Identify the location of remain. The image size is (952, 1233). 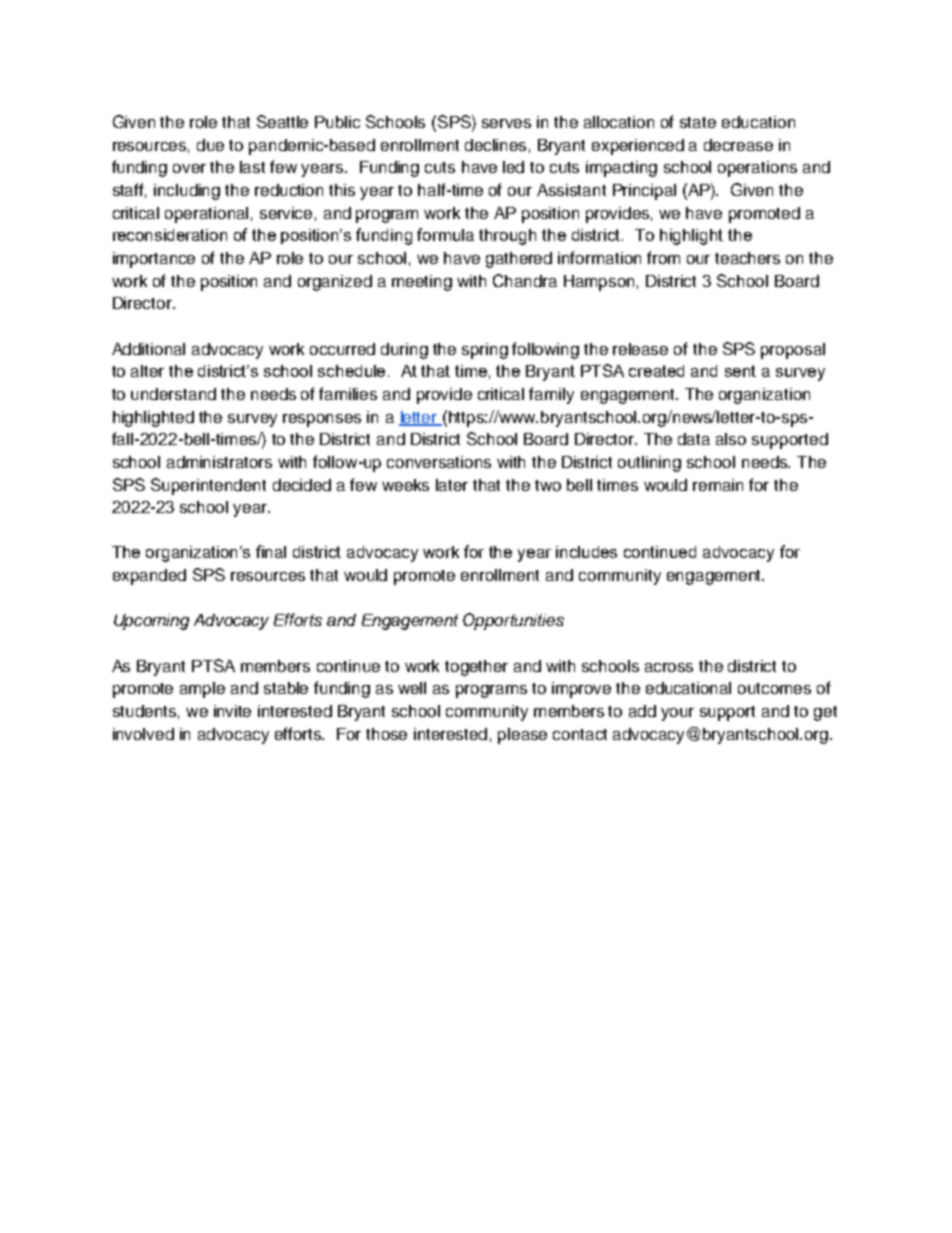
(718, 485).
